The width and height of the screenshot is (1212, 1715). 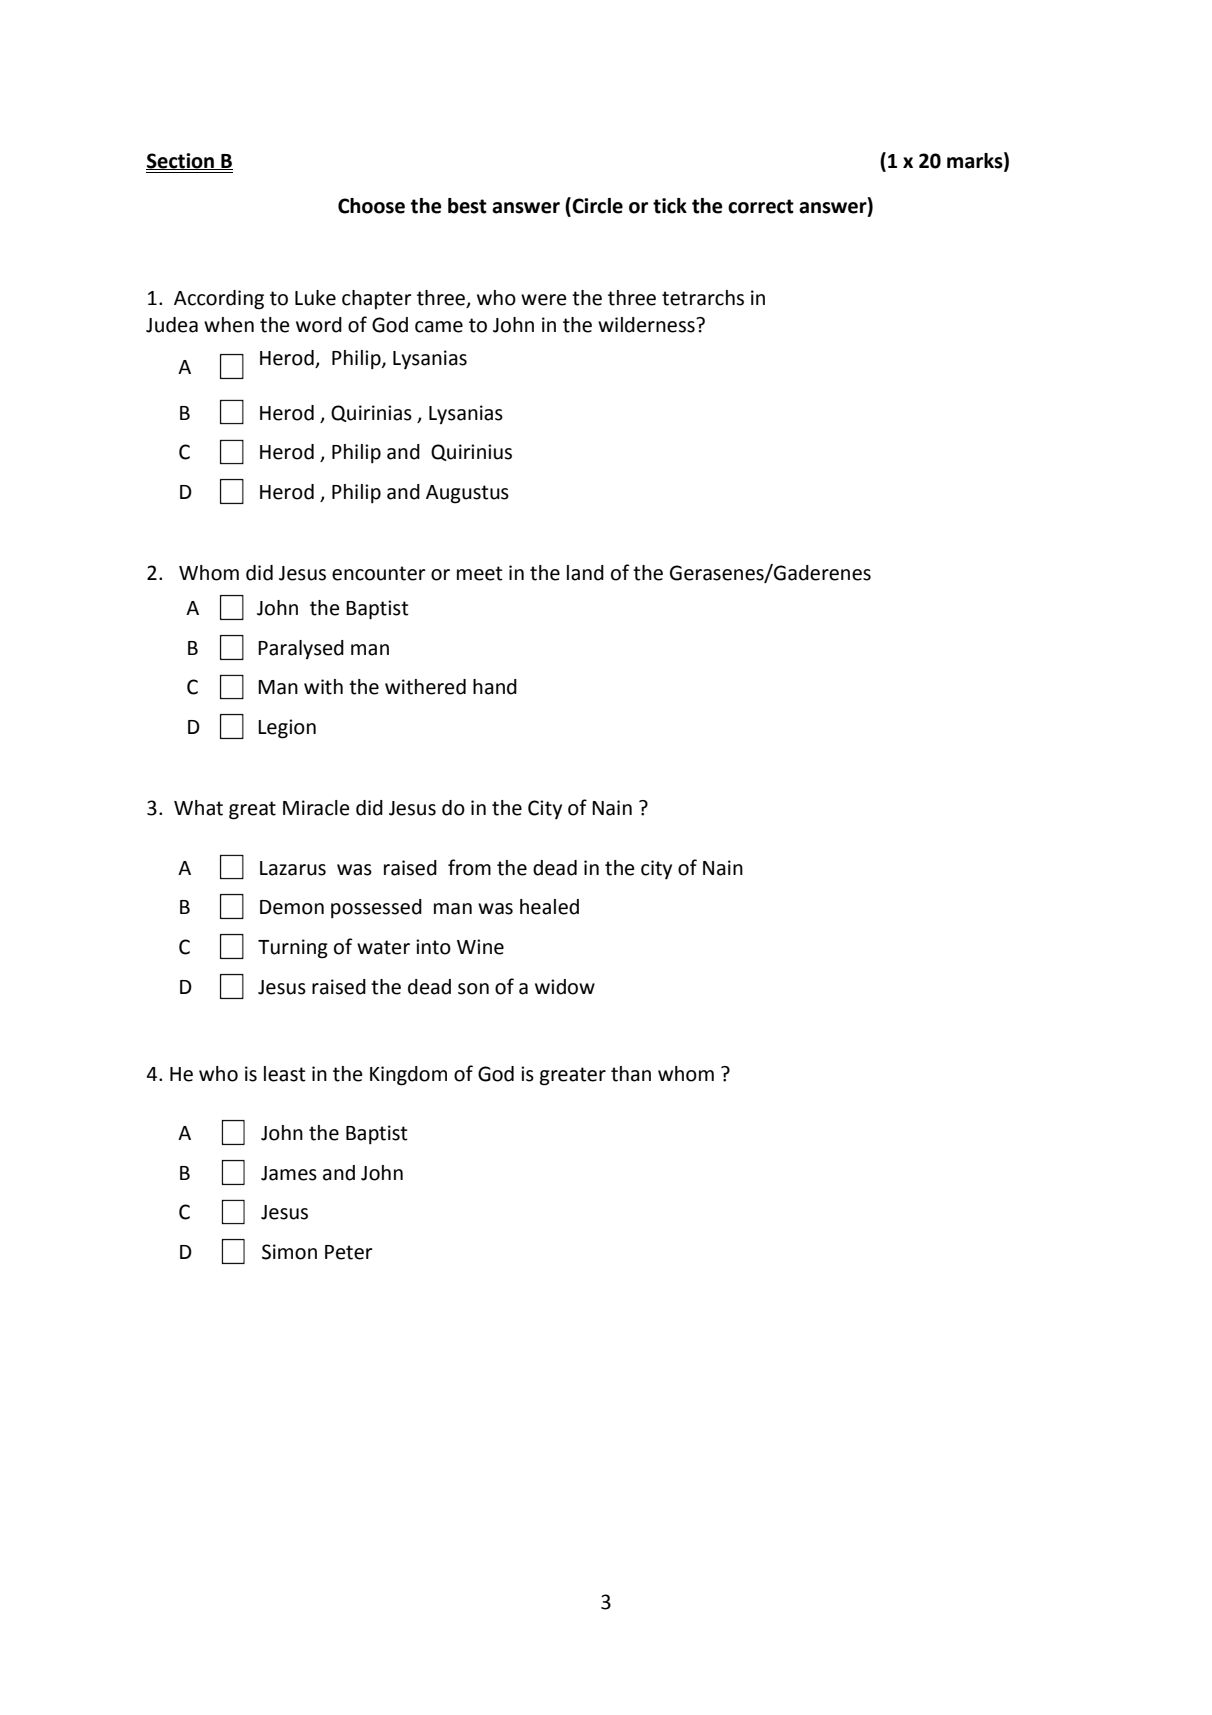 What do you see at coordinates (181, 161) in the screenshot?
I see `Section` at bounding box center [181, 161].
